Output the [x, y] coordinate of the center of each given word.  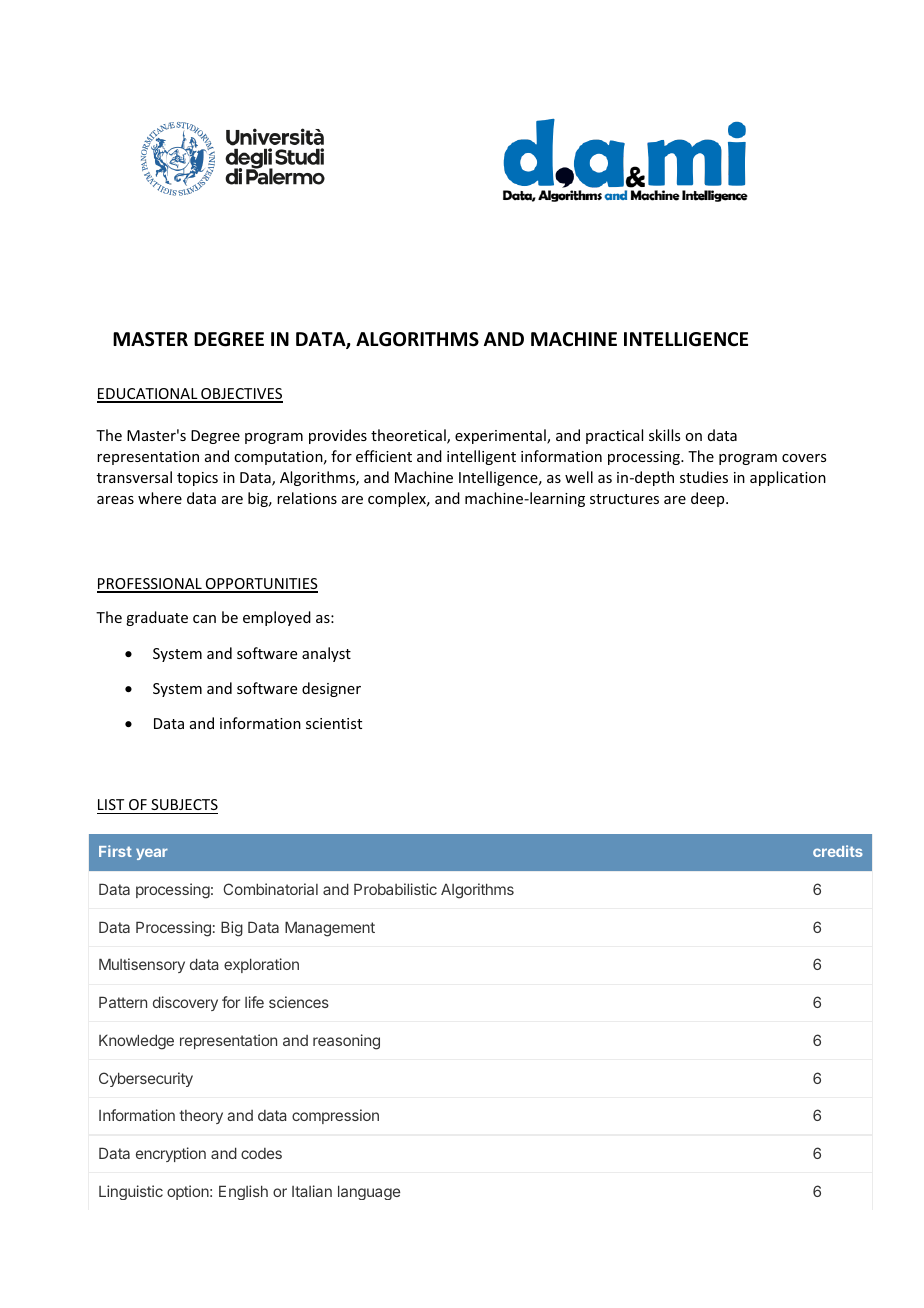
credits [838, 851]
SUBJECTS [184, 804]
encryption [171, 1154]
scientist [334, 723]
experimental [501, 436]
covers [804, 458]
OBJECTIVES [241, 395]
